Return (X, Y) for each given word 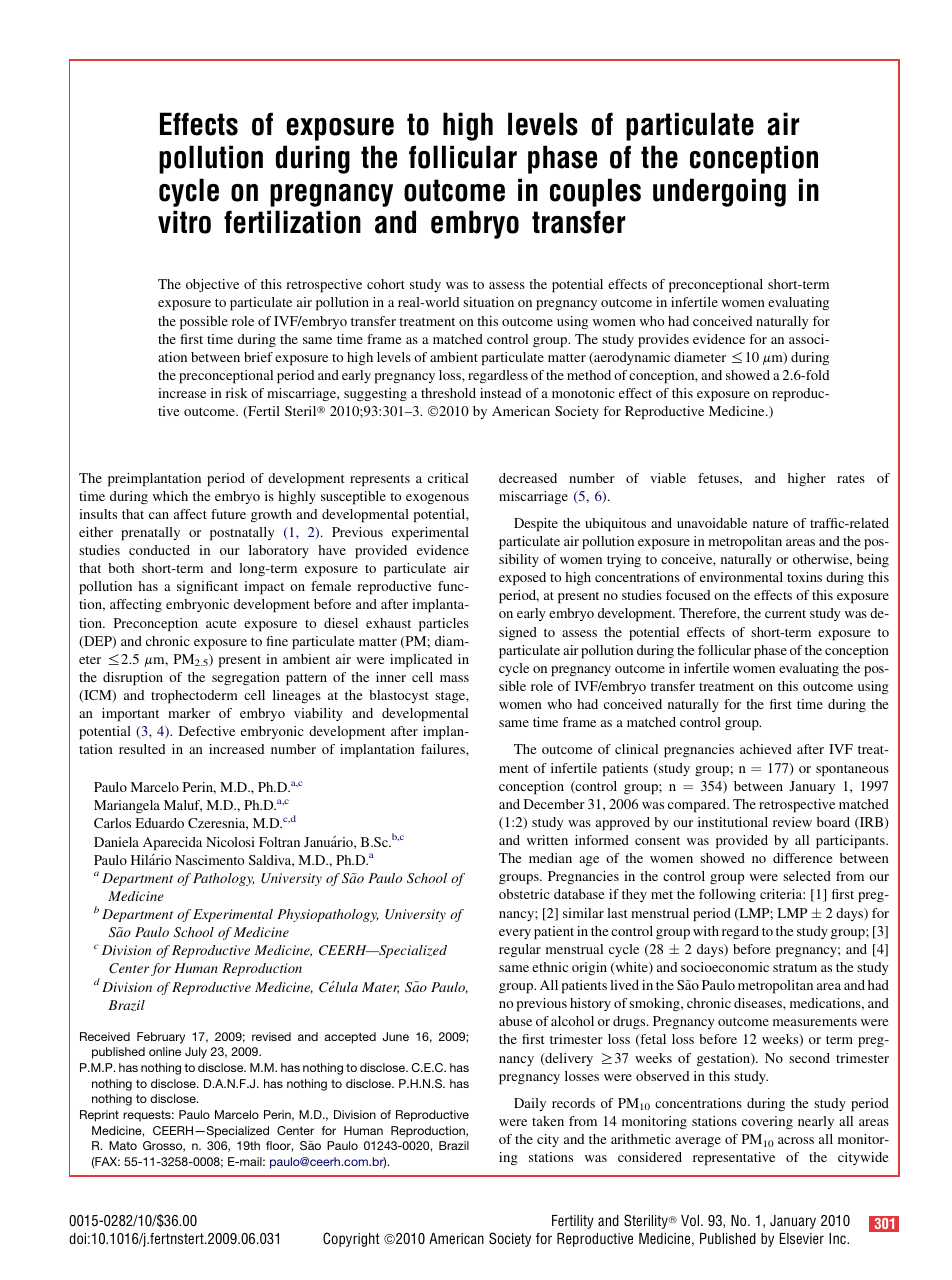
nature (770, 524)
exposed (522, 579)
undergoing (719, 192)
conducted (159, 550)
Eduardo (159, 823)
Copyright (351, 1239)
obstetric (524, 894)
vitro (184, 222)
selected (807, 876)
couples (595, 192)
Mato (123, 1145)
